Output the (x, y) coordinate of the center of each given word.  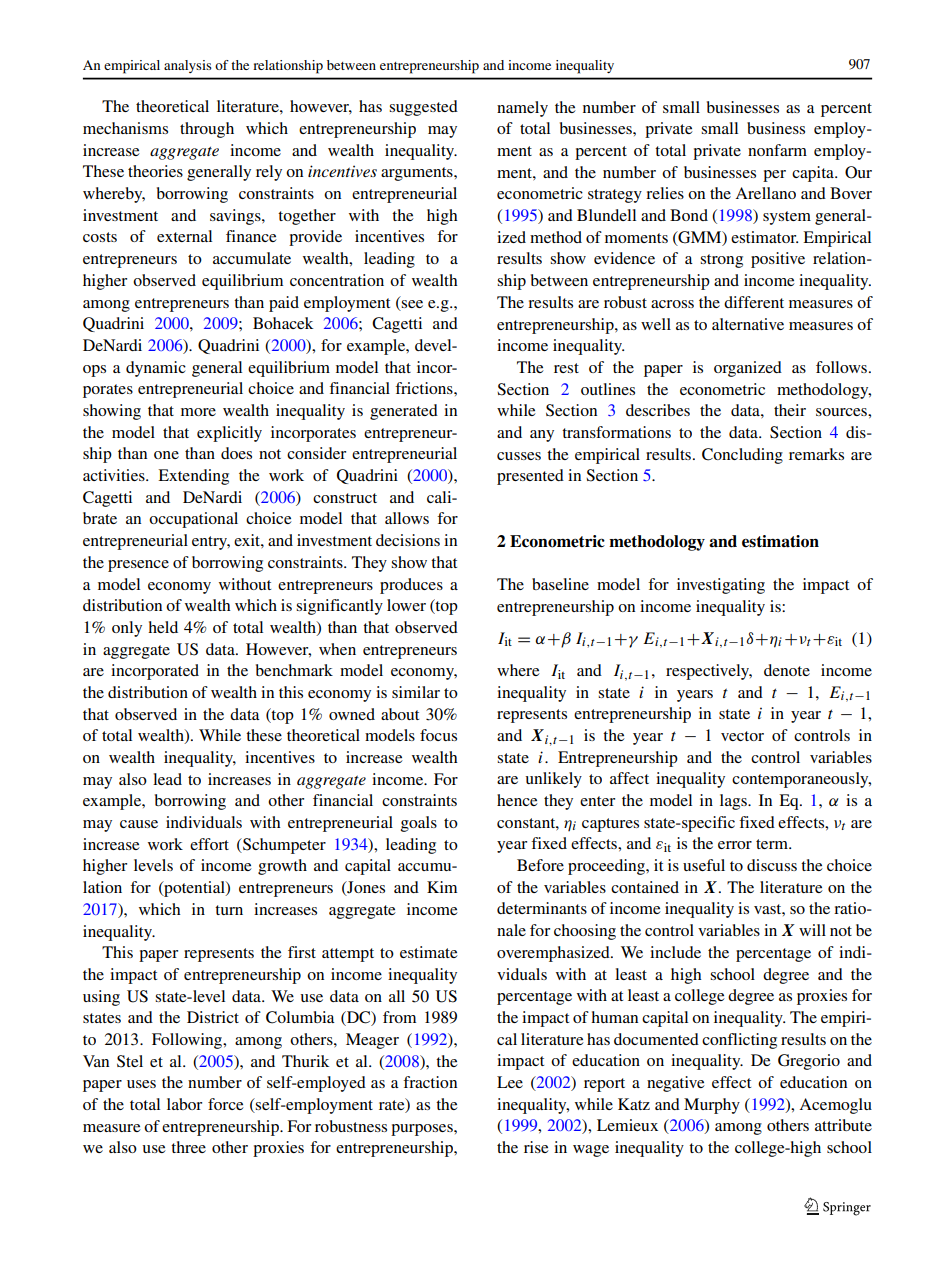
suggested (423, 108)
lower (406, 605)
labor (184, 1104)
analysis (188, 66)
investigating (721, 586)
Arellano (766, 193)
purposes (423, 1130)
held (163, 627)
